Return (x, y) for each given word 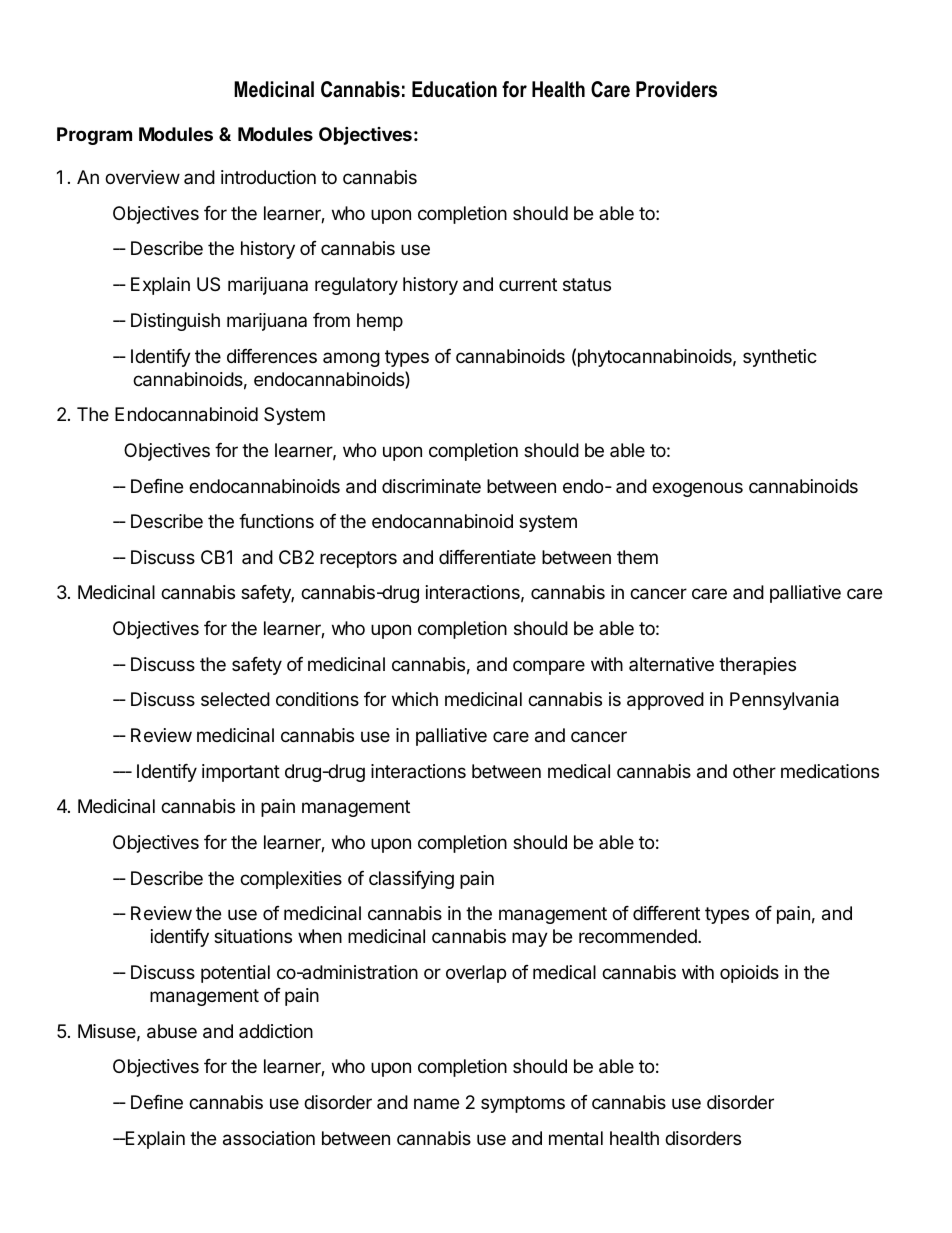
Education (454, 89)
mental (576, 1138)
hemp (380, 322)
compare (549, 667)
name (436, 1104)
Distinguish (175, 322)
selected (235, 699)
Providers (676, 89)
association (269, 1138)
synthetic (780, 358)
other (754, 771)
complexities (291, 880)
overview (142, 177)
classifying (411, 880)
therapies (757, 666)
